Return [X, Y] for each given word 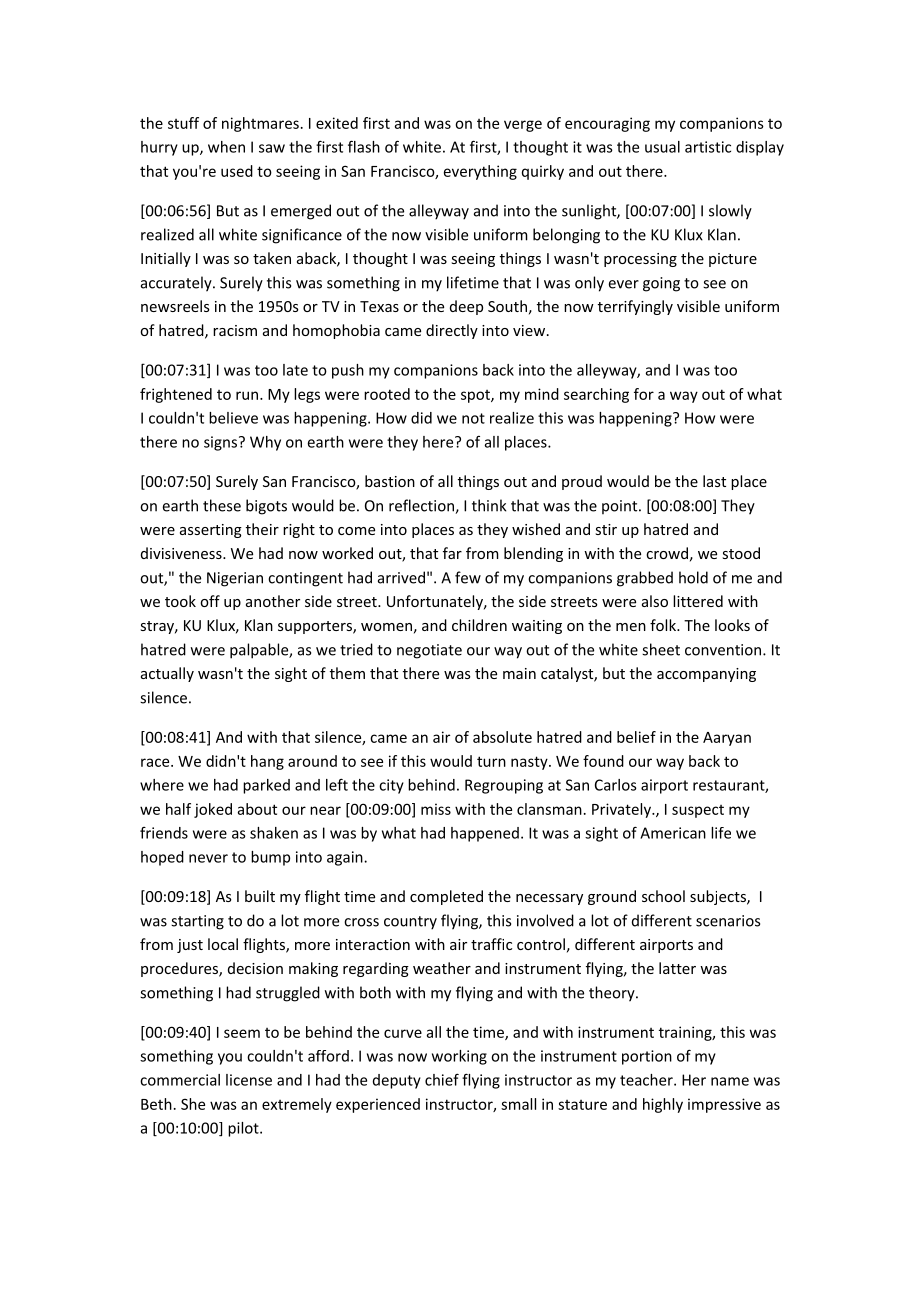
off [210, 601]
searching [596, 395]
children [479, 625]
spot [476, 396]
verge [523, 126]
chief [442, 1079]
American [673, 833]
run [247, 395]
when [226, 147]
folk [664, 625]
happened [485, 834]
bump [270, 858]
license [249, 1080]
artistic [708, 147]
